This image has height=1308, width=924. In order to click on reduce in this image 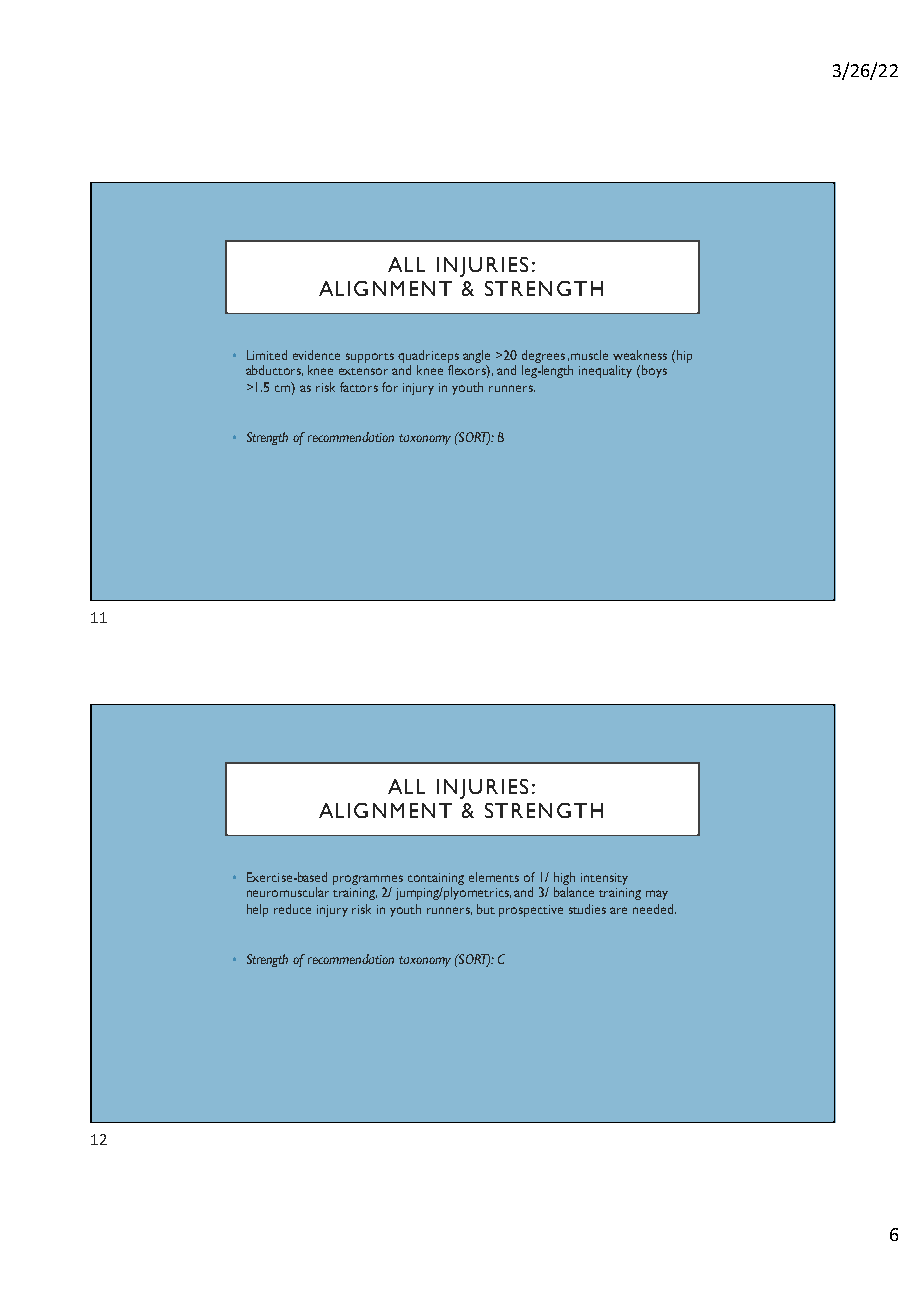, I will do `click(292, 909)`.
